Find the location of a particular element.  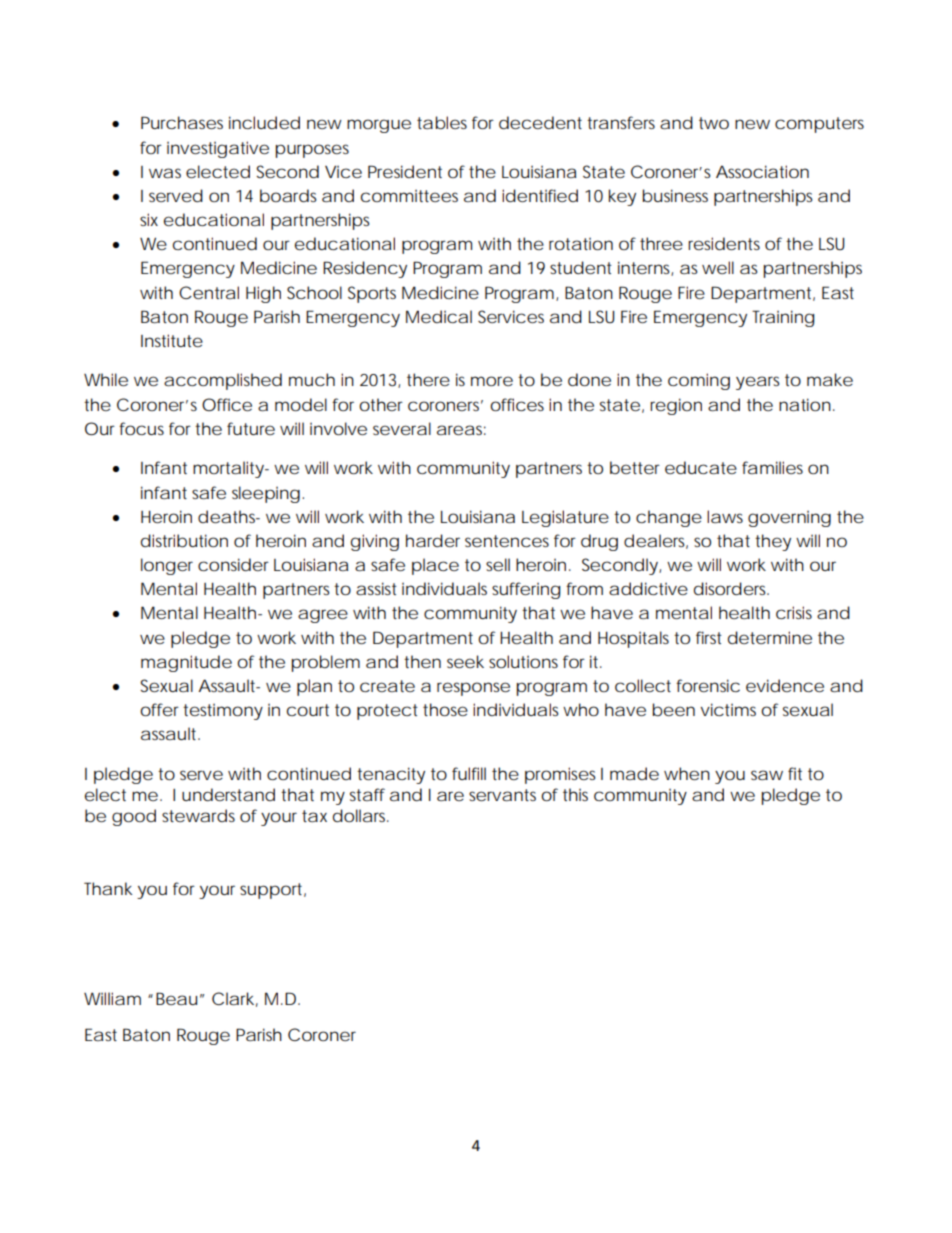

Clark is located at coordinates (235, 999).
